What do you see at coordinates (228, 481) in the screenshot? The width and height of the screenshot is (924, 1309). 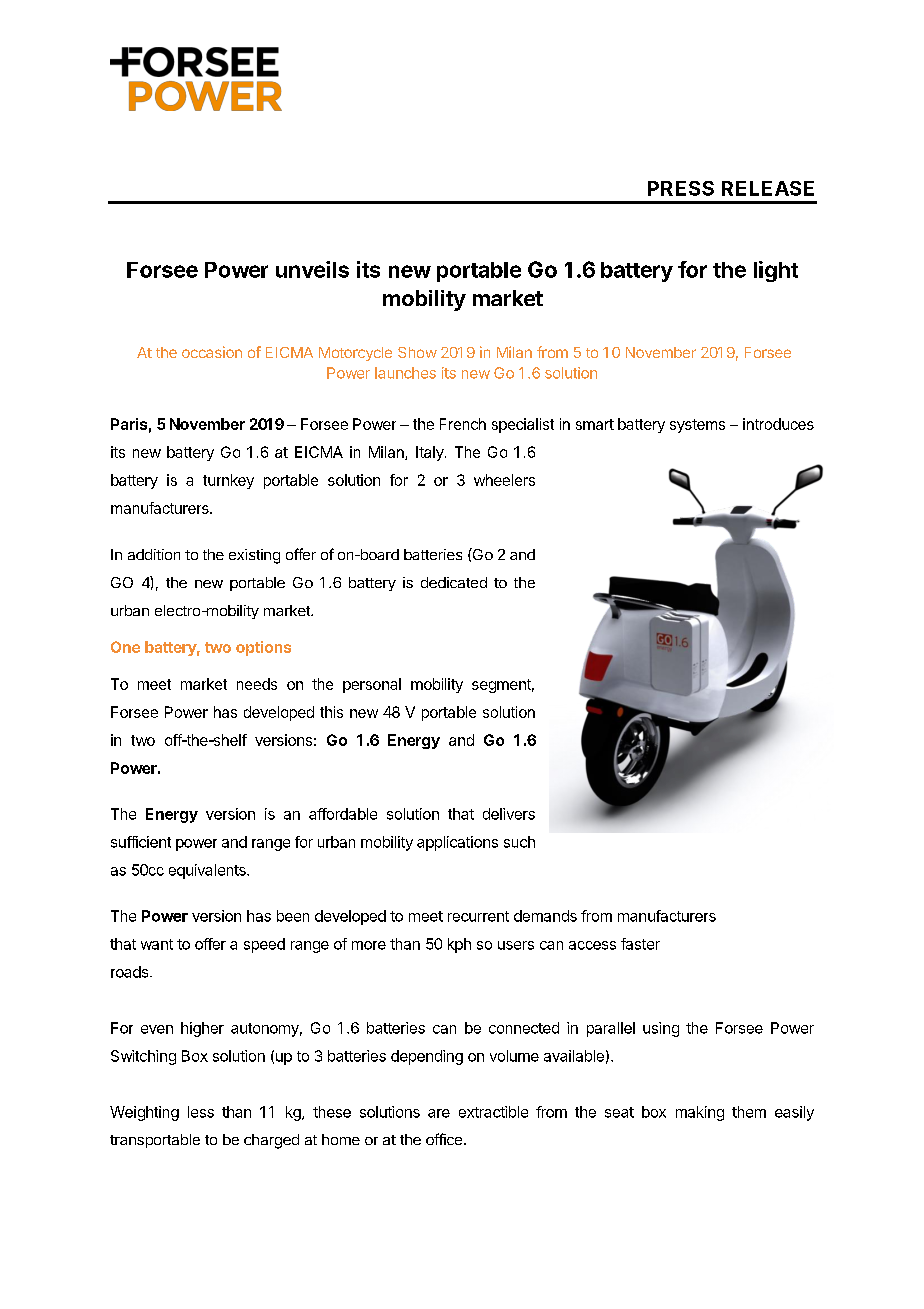 I see `turnkey` at bounding box center [228, 481].
